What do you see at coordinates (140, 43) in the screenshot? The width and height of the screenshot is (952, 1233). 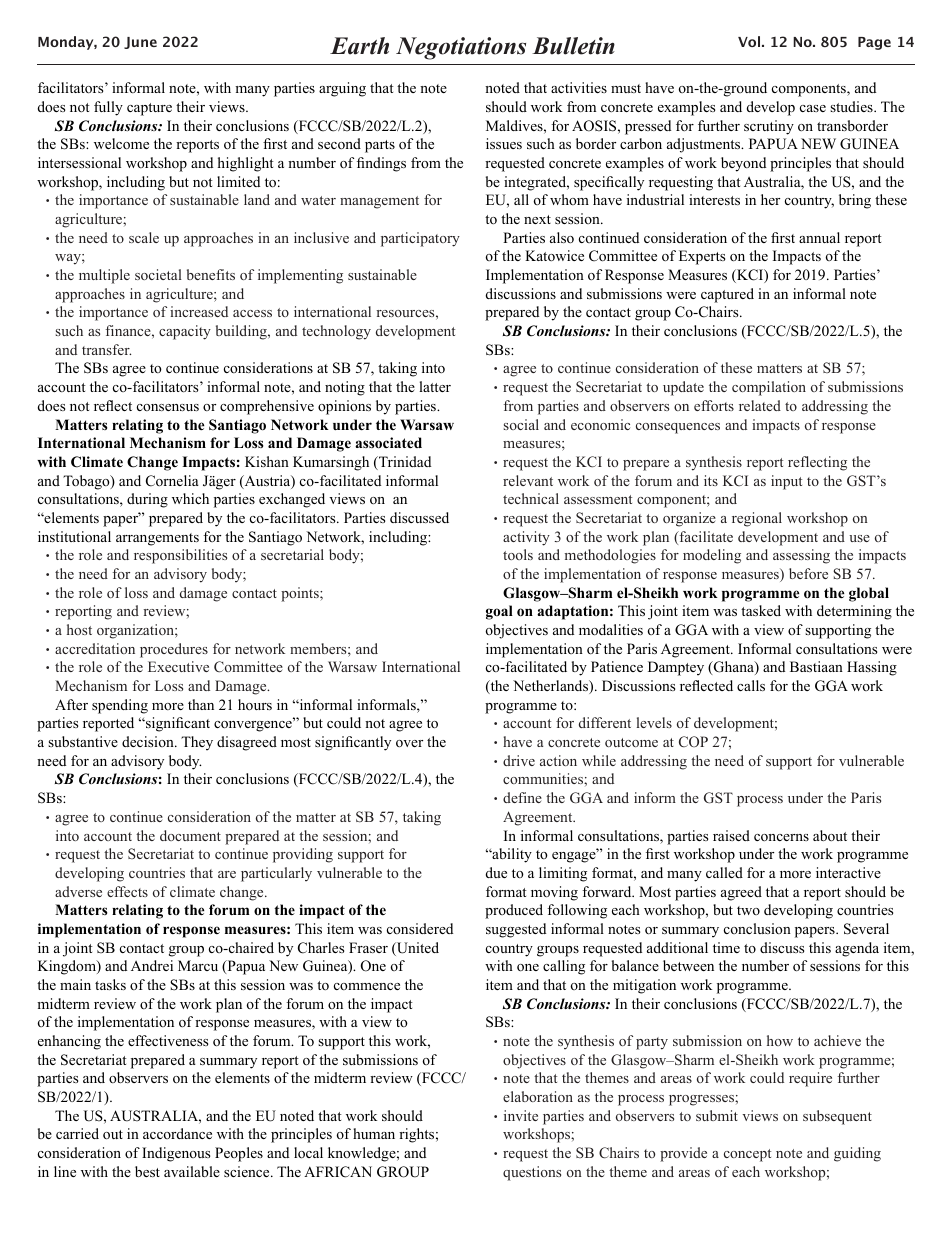 I see `June` at bounding box center [140, 43].
